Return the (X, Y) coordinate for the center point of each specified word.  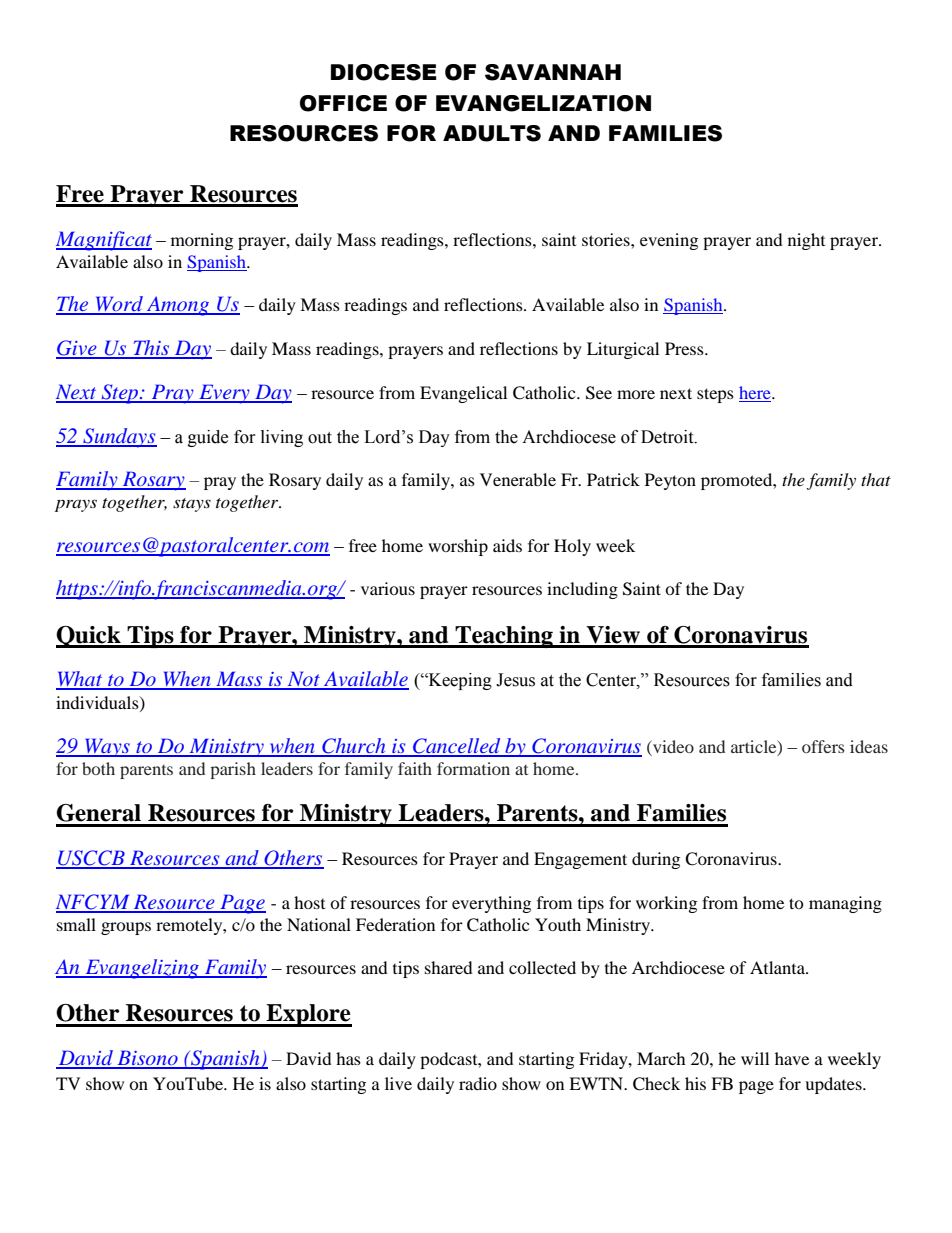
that (876, 479)
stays (192, 505)
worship (458, 547)
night (806, 241)
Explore (308, 1015)
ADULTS (492, 133)
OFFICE (343, 103)
